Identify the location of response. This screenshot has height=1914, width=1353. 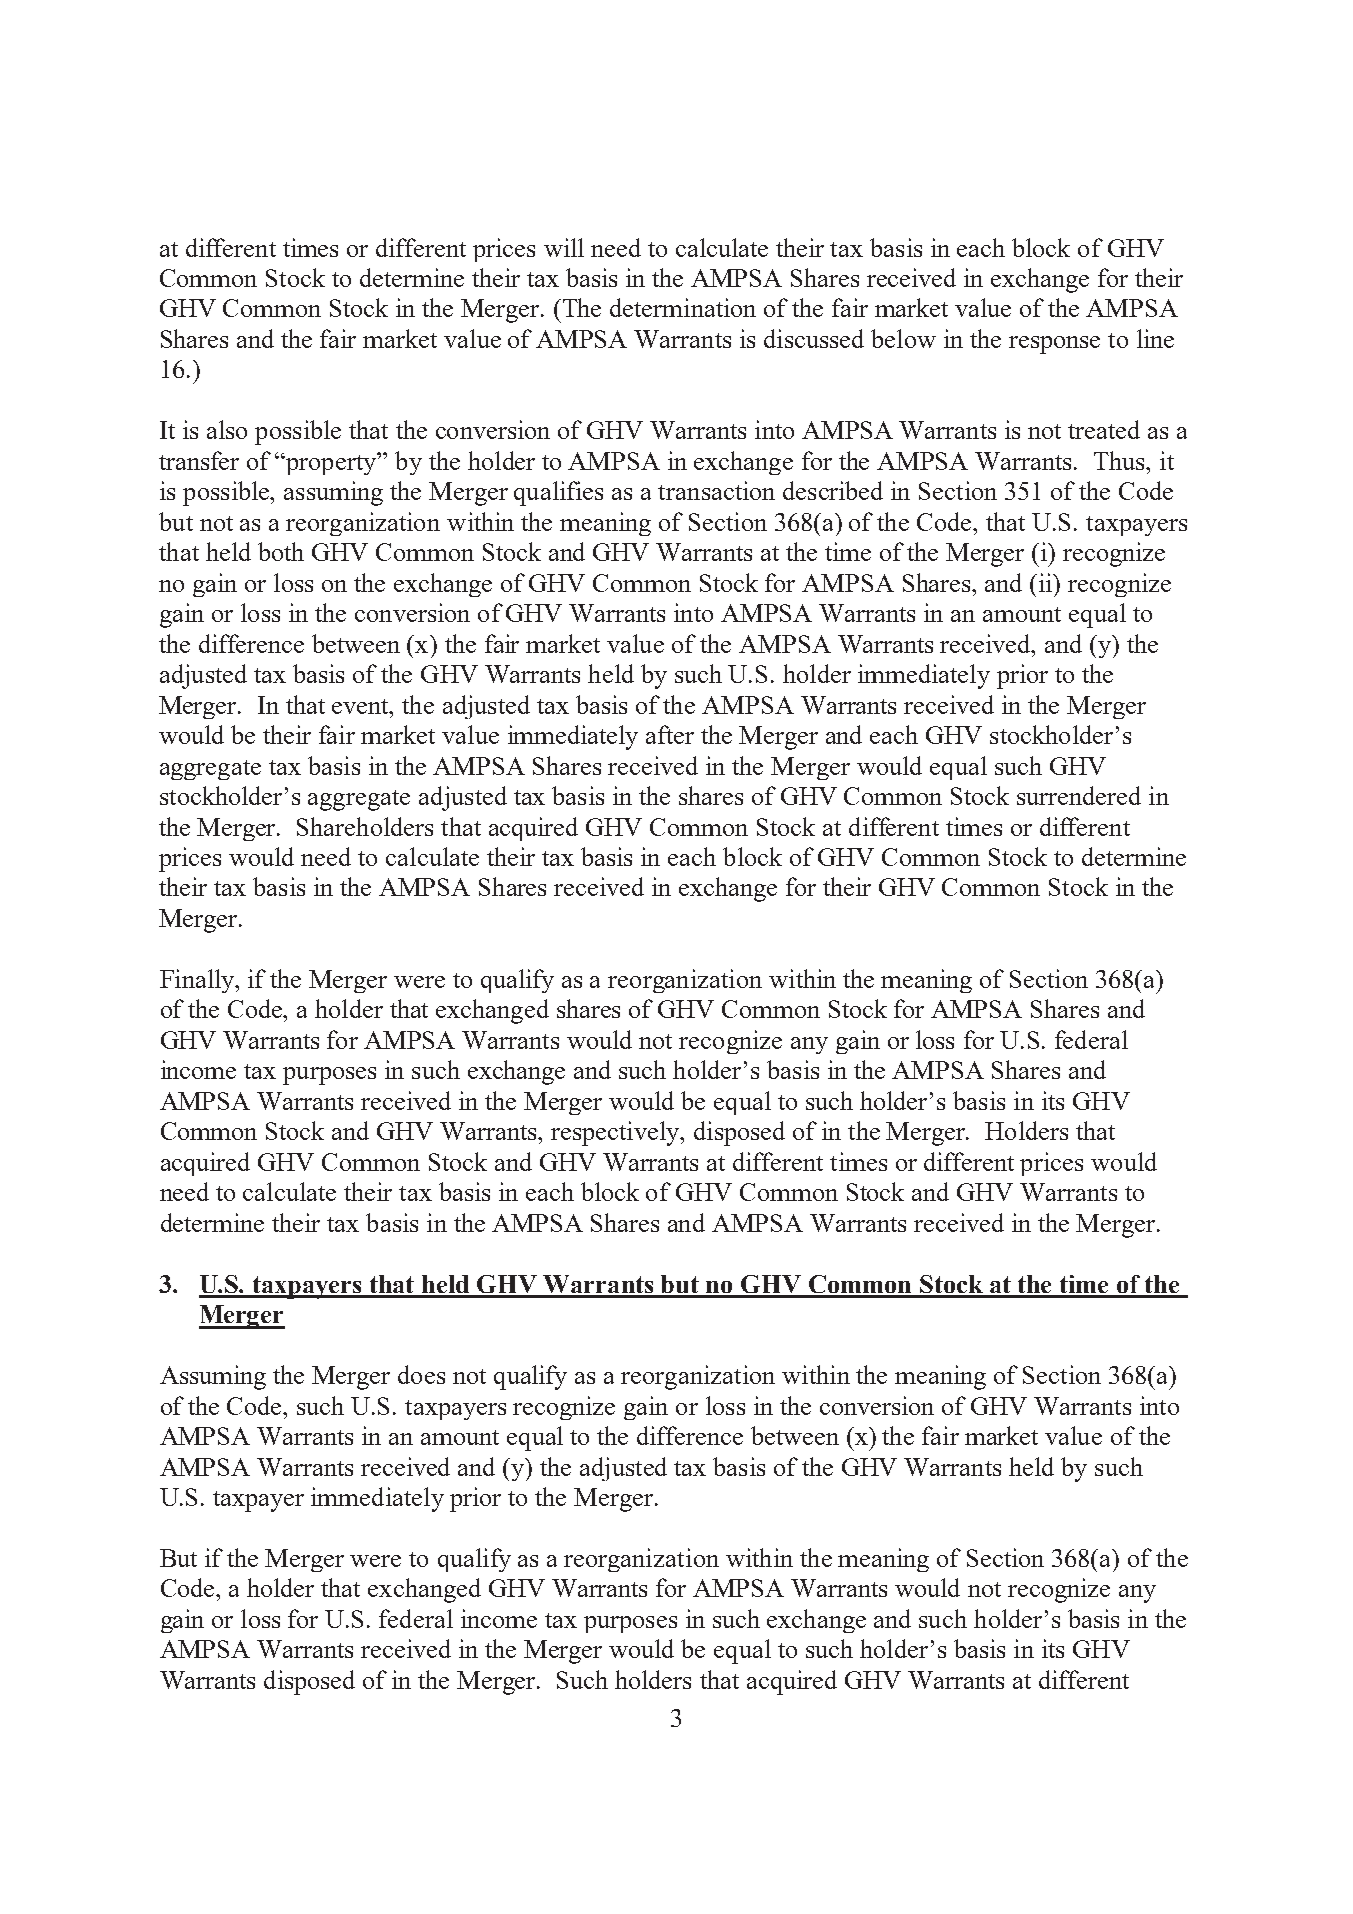
(1054, 345).
